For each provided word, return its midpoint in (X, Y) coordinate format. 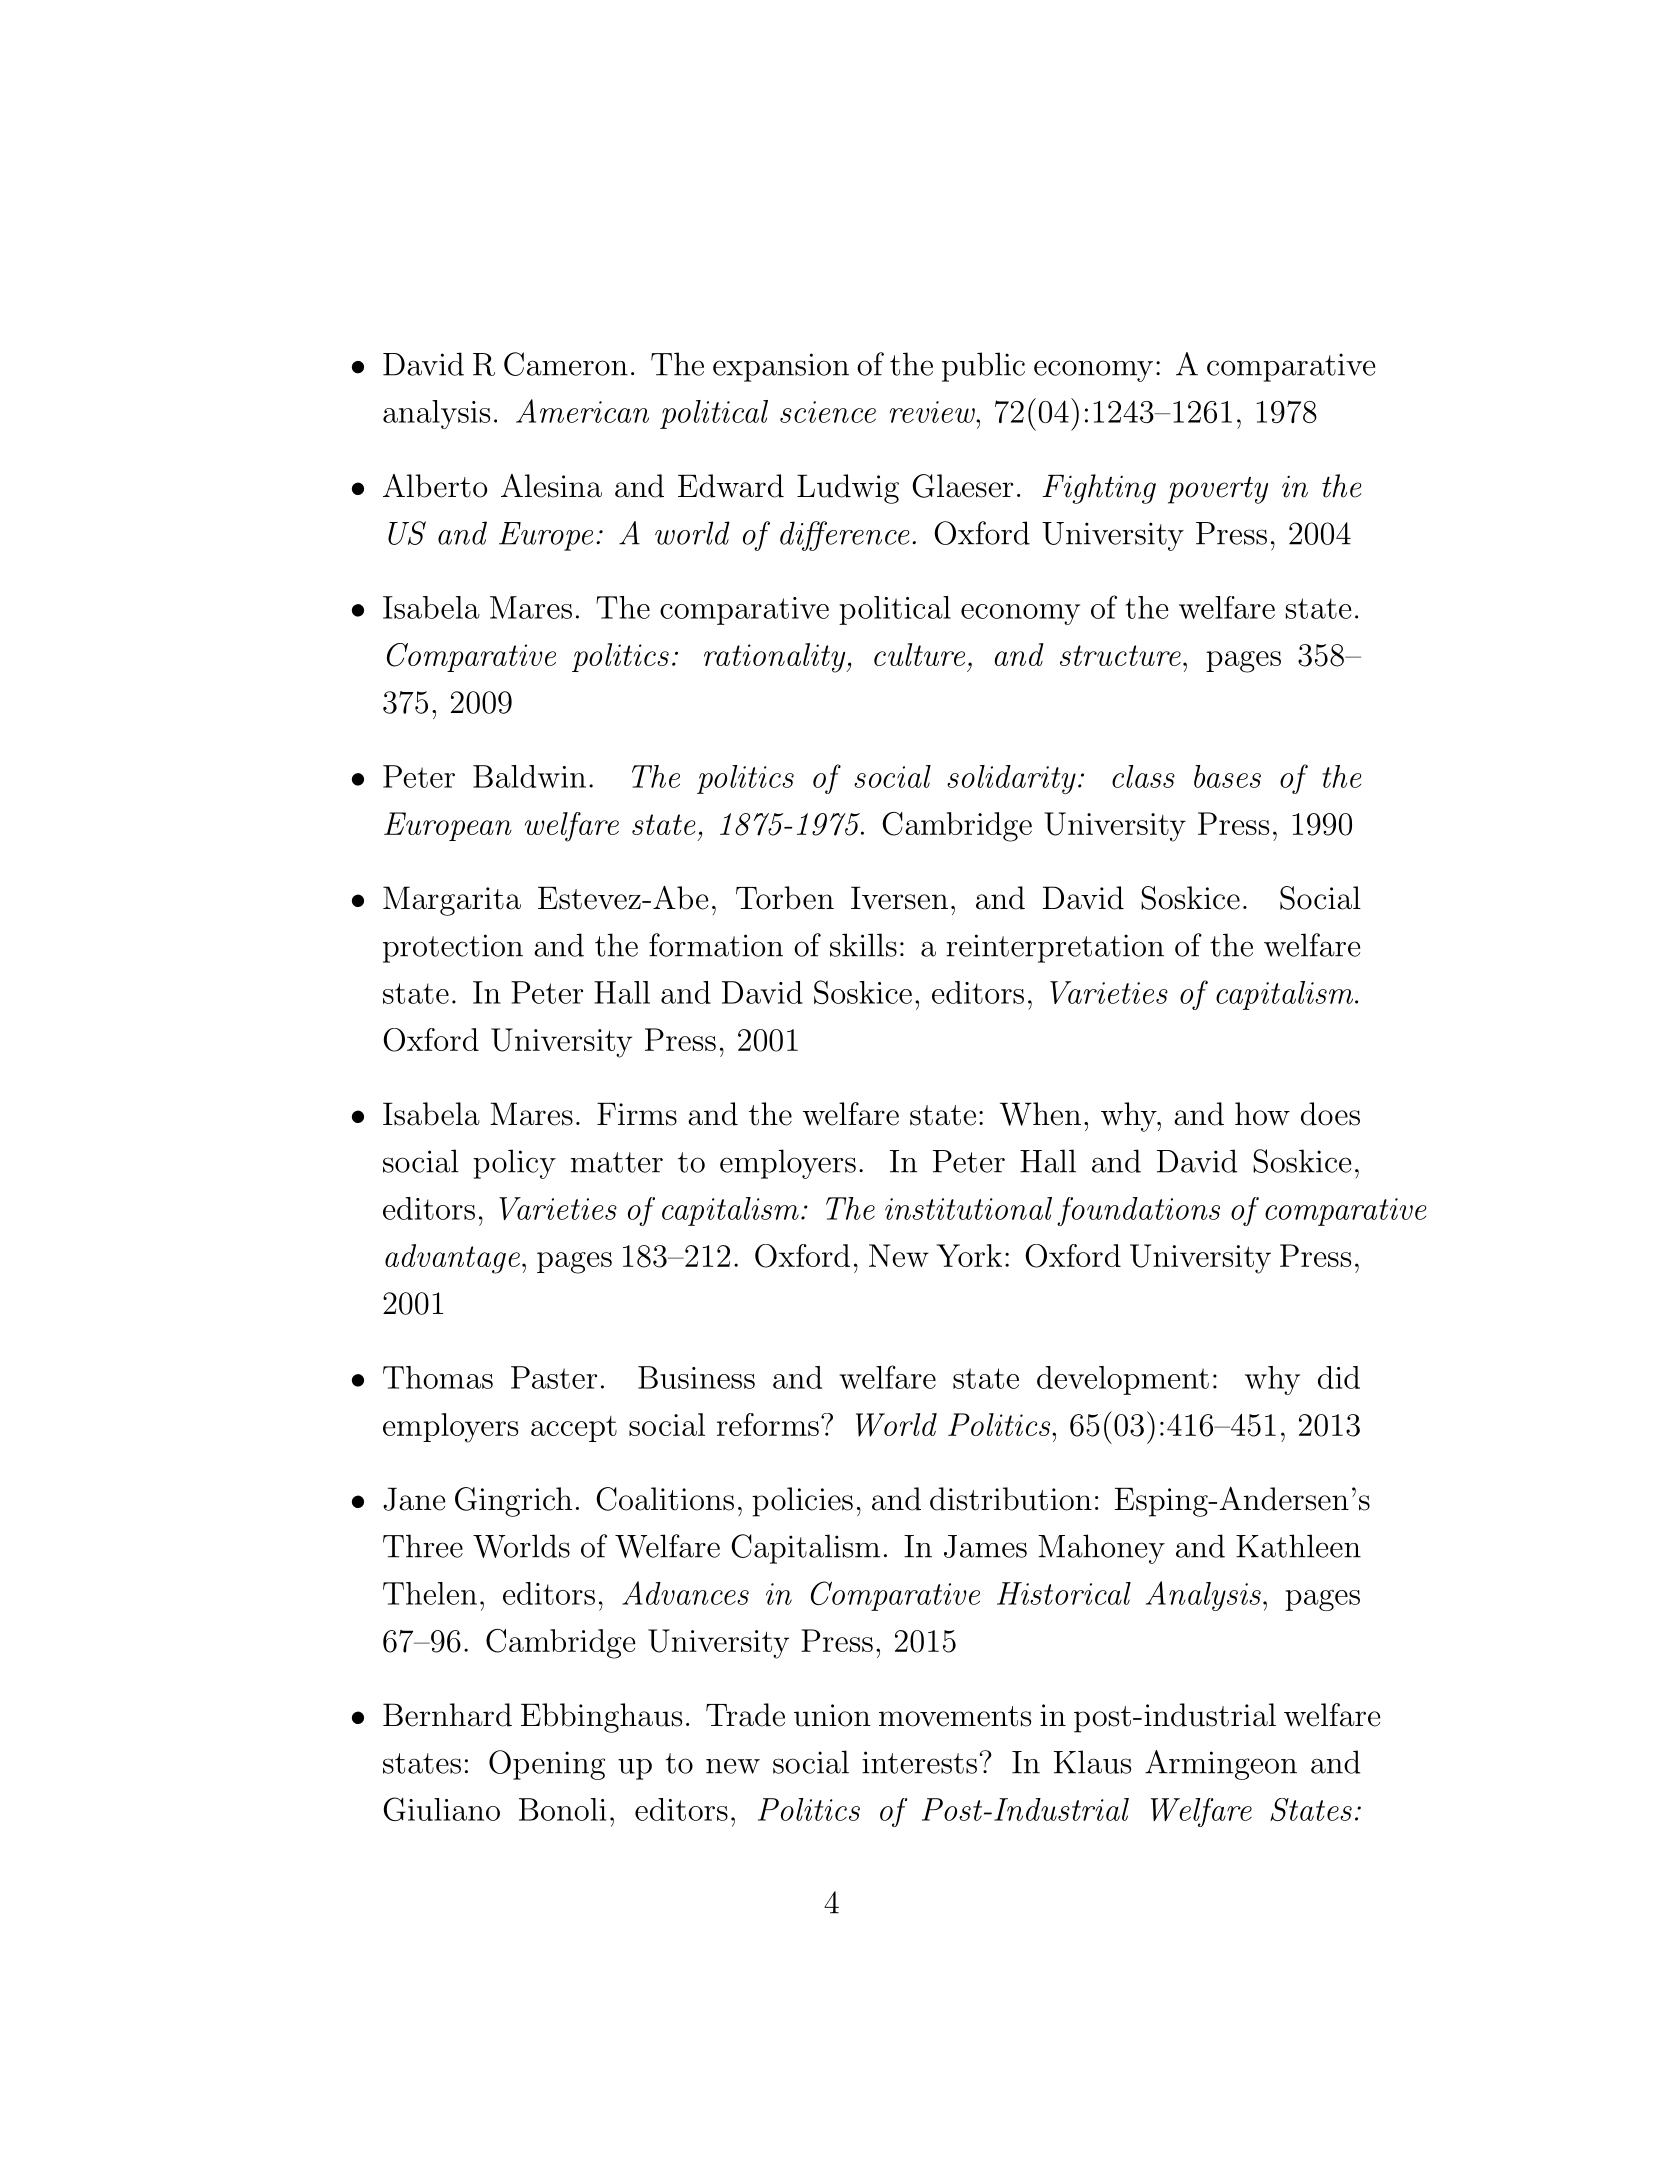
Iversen (899, 898)
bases (1227, 776)
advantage (452, 1259)
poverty (1218, 490)
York (969, 1255)
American (582, 411)
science (828, 412)
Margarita (452, 901)
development (1123, 1380)
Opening (547, 1765)
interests (919, 1762)
